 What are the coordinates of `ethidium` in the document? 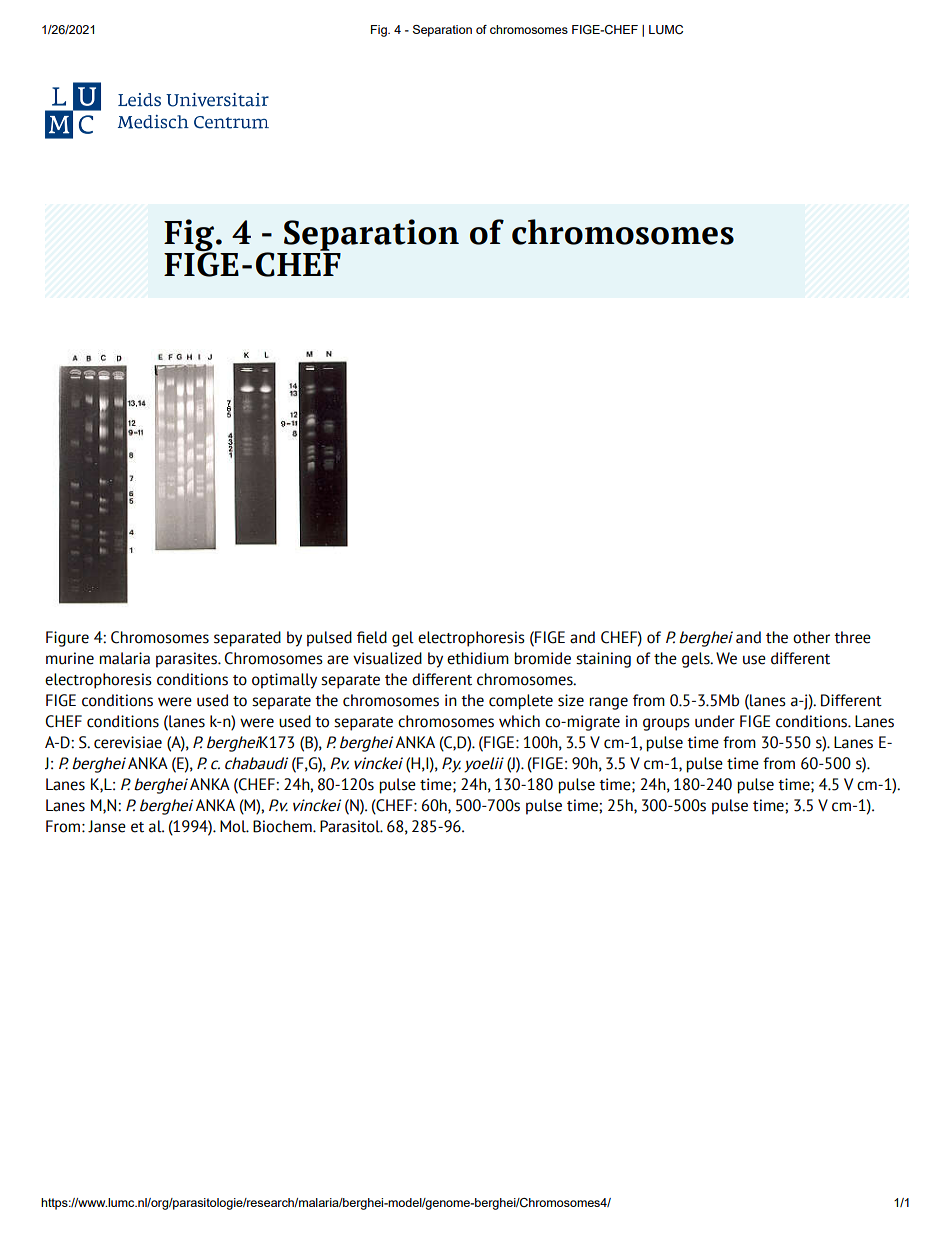 It's located at (478, 658).
